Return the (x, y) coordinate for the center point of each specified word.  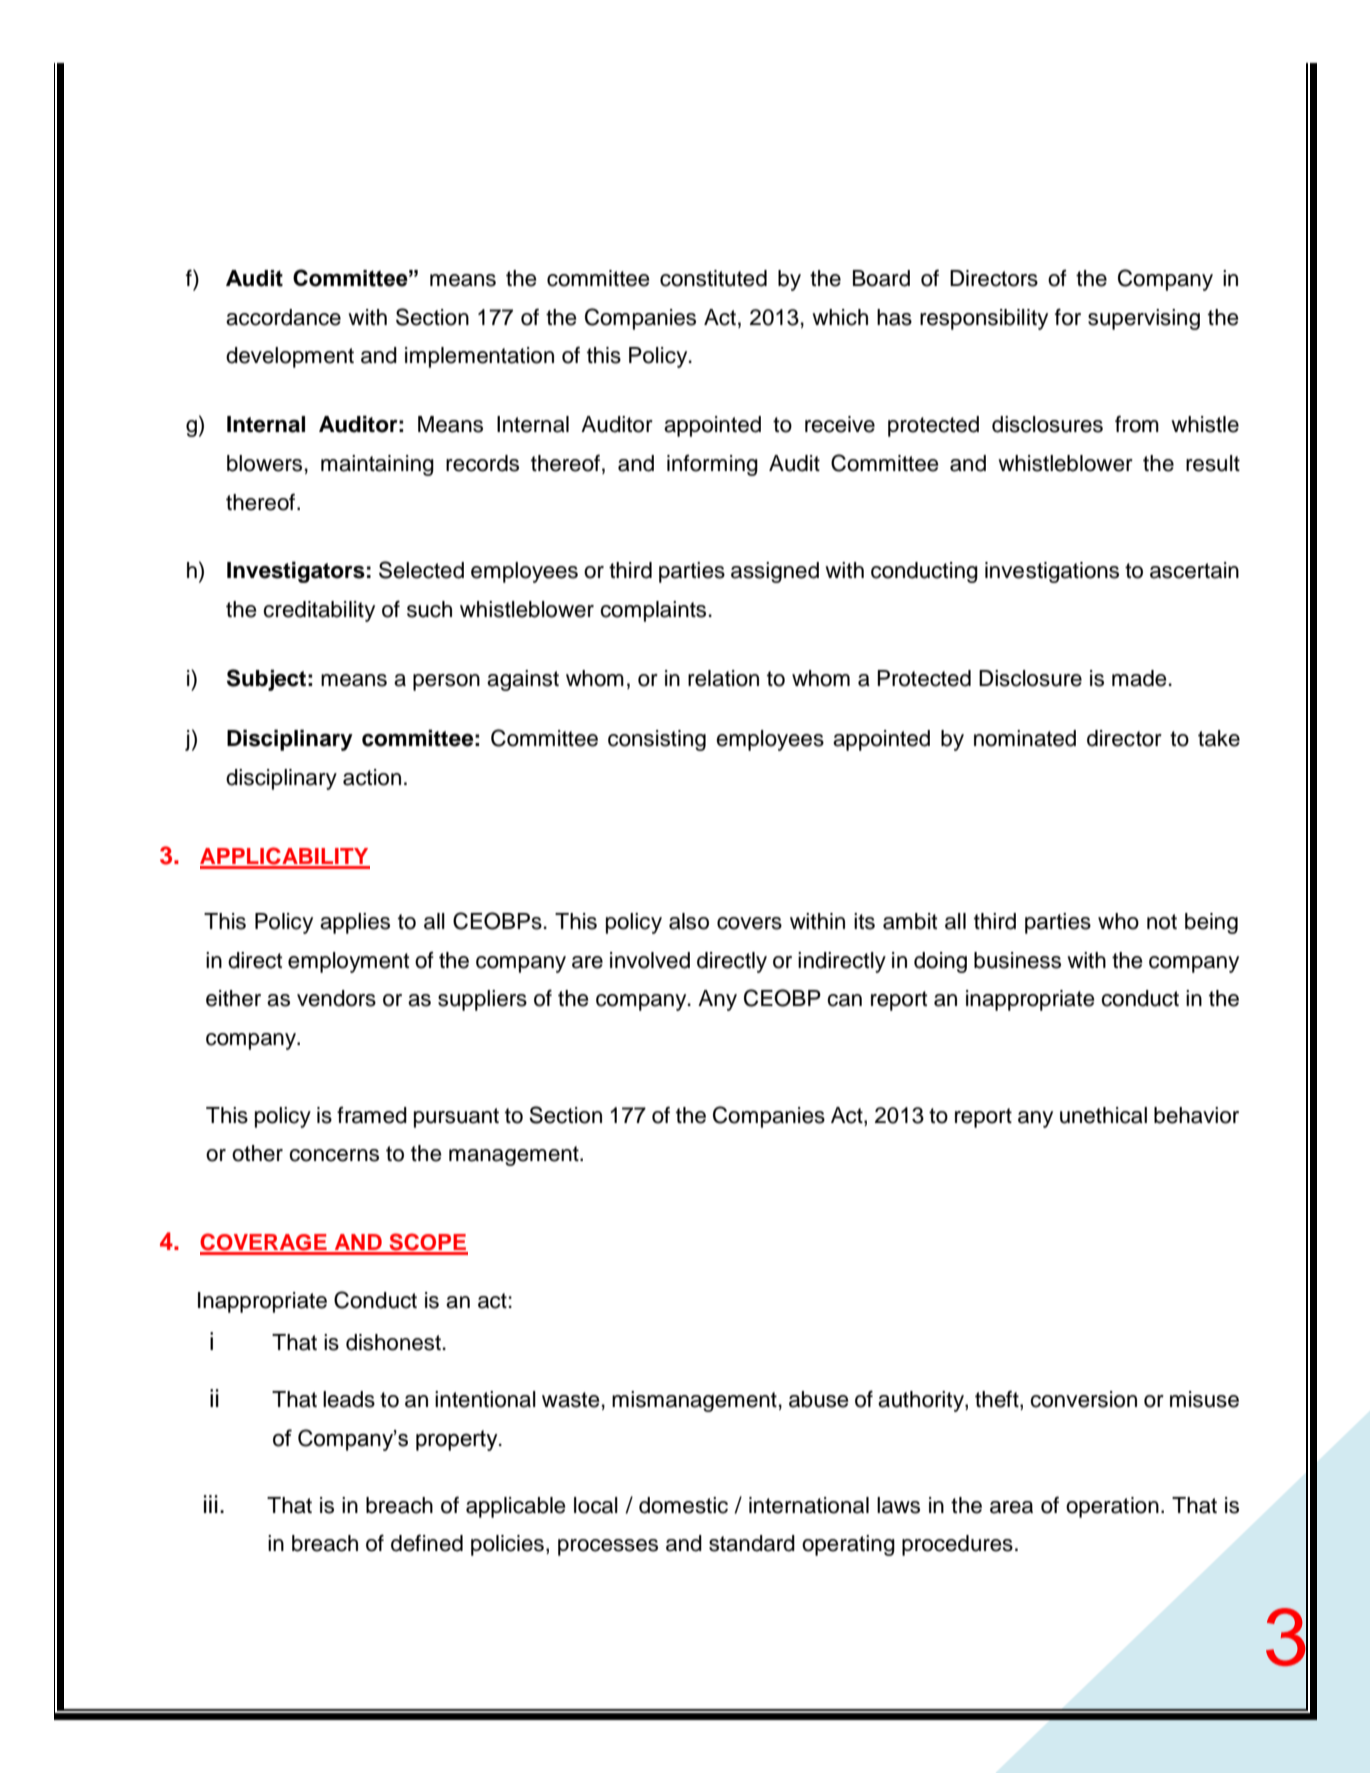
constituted (713, 278)
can (844, 1000)
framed (372, 1115)
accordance (283, 317)
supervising (1144, 319)
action (372, 777)
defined (427, 1543)
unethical (1103, 1115)
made (1139, 678)
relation (723, 678)
